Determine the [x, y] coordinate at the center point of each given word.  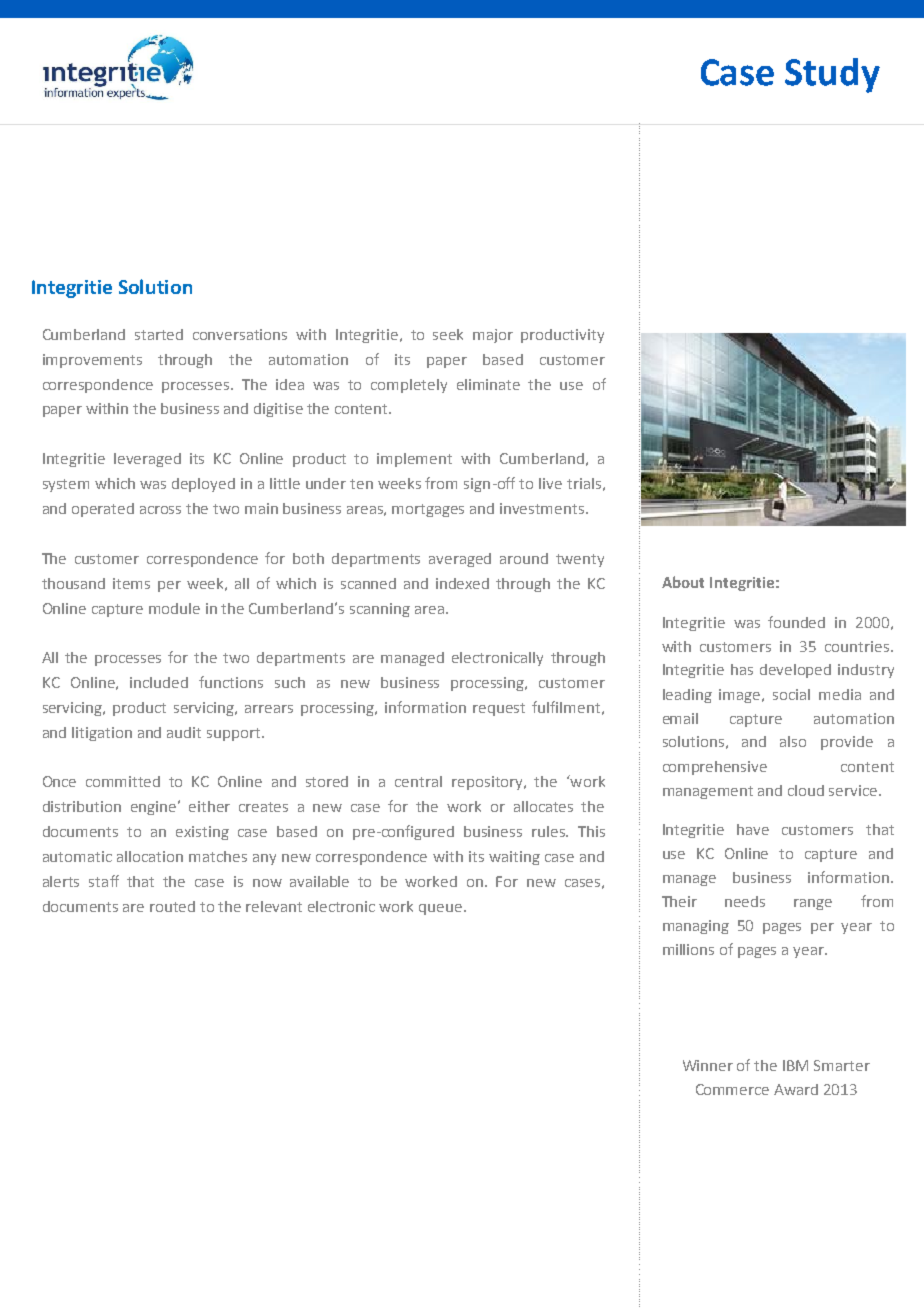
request [499, 709]
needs [745, 901]
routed [172, 906]
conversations [240, 334]
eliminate [488, 384]
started [159, 334]
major [493, 336]
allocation [150, 856]
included [159, 682]
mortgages [428, 510]
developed [795, 671]
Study [832, 75]
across [160, 510]
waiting [514, 858]
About [683, 582]
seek [448, 334]
